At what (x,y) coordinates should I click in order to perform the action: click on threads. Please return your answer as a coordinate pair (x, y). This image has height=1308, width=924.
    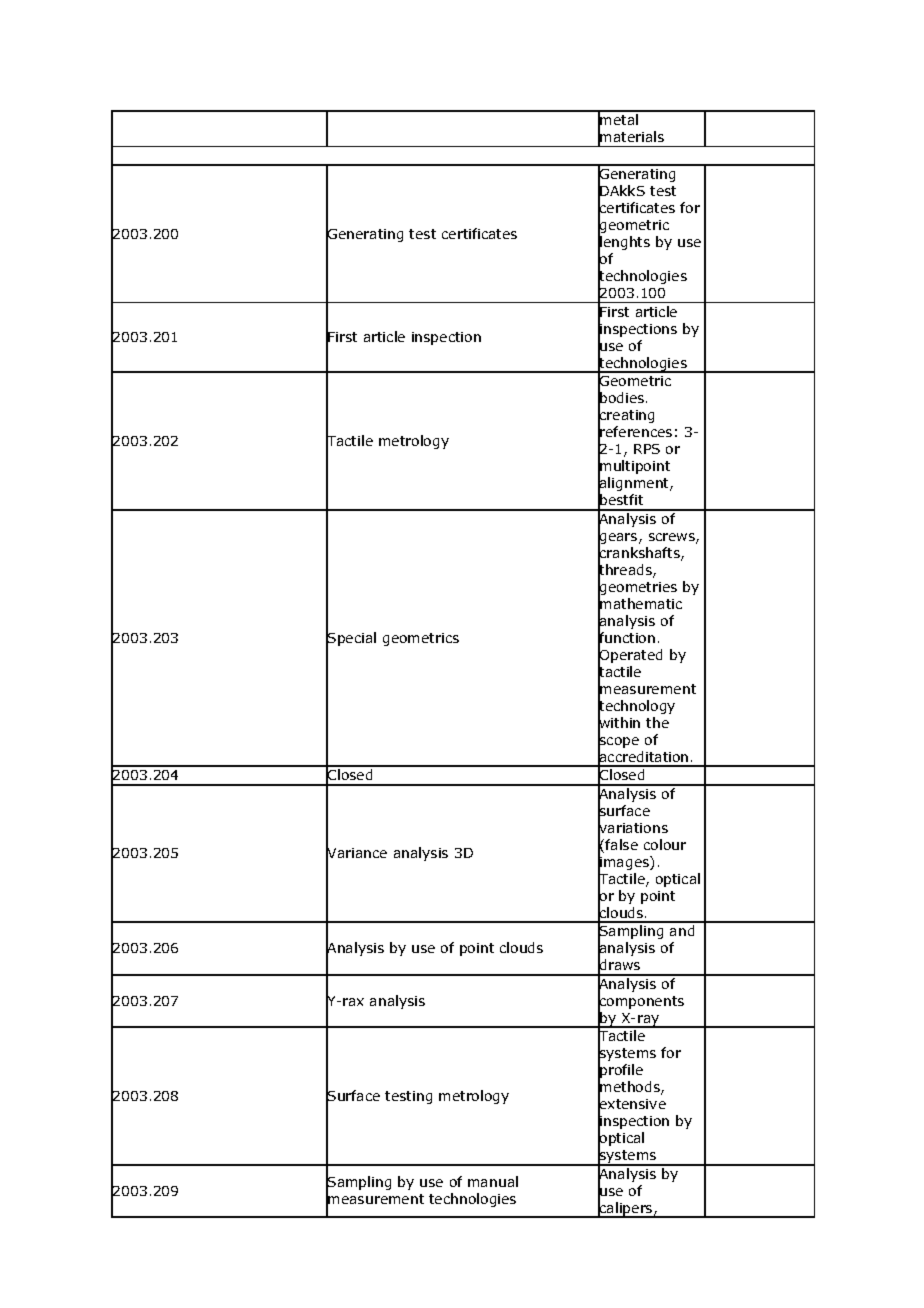
    Looking at the image, I should click on (626, 570).
